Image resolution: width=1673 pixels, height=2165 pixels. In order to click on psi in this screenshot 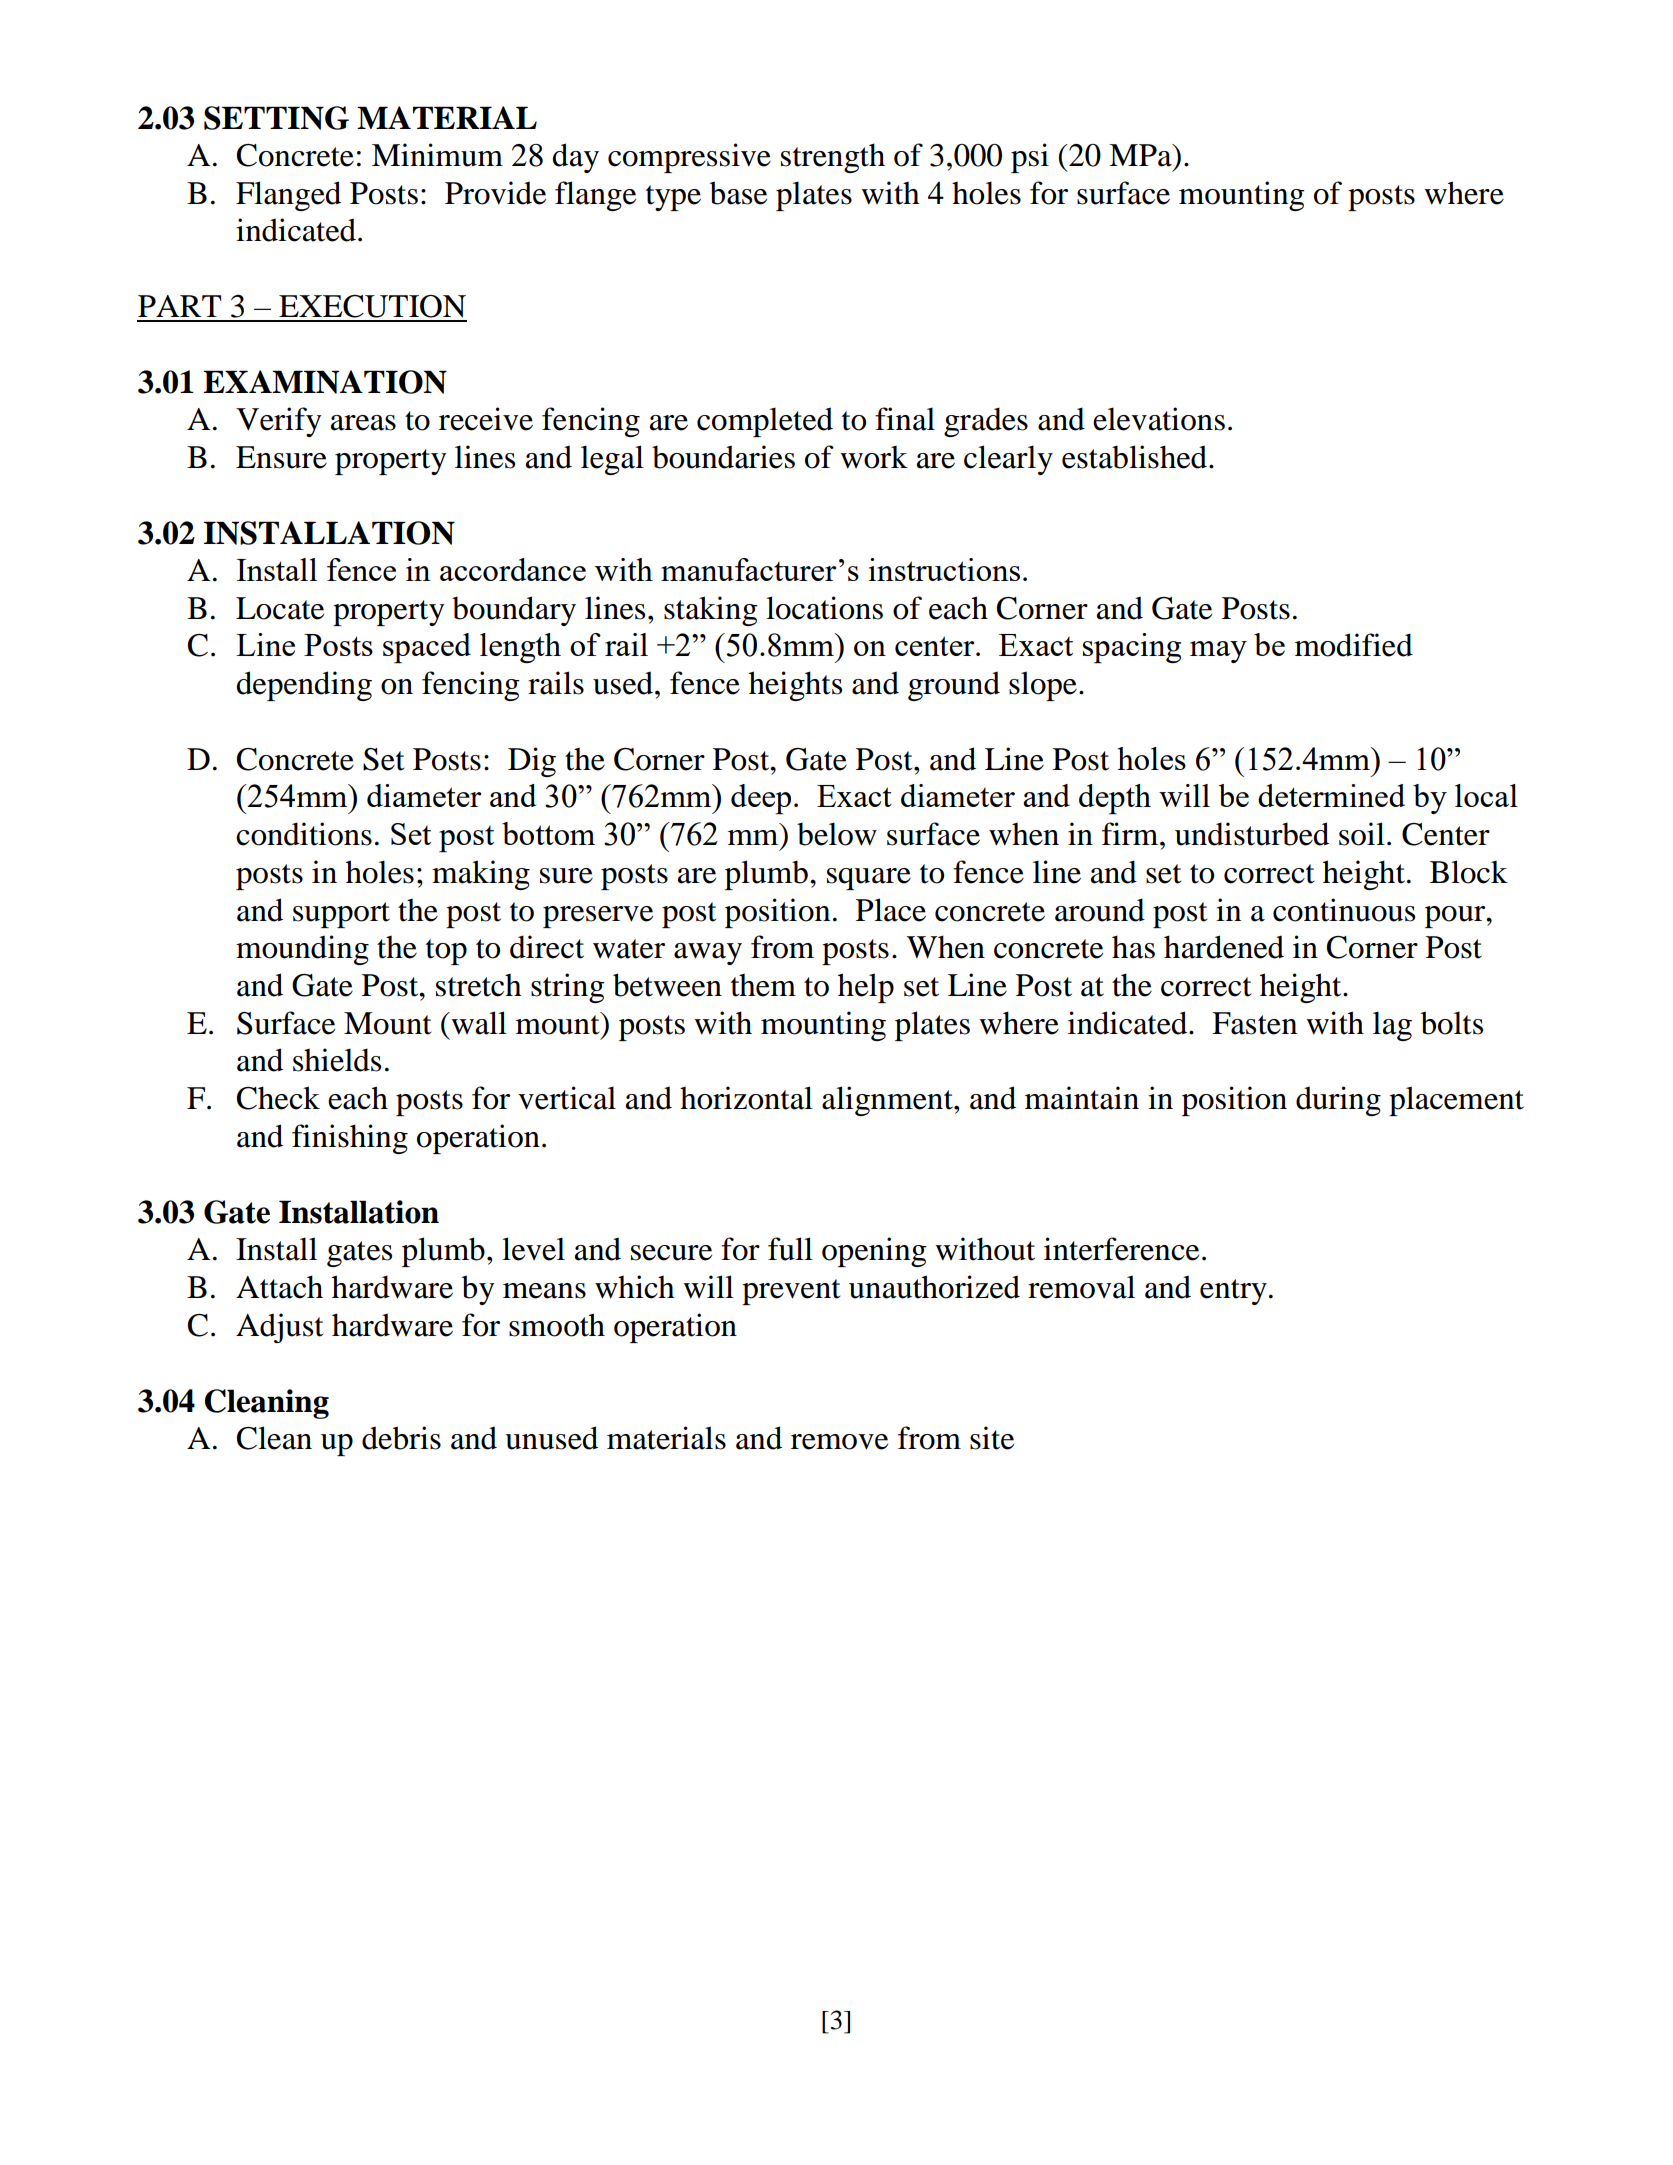, I will do `click(1030, 158)`.
